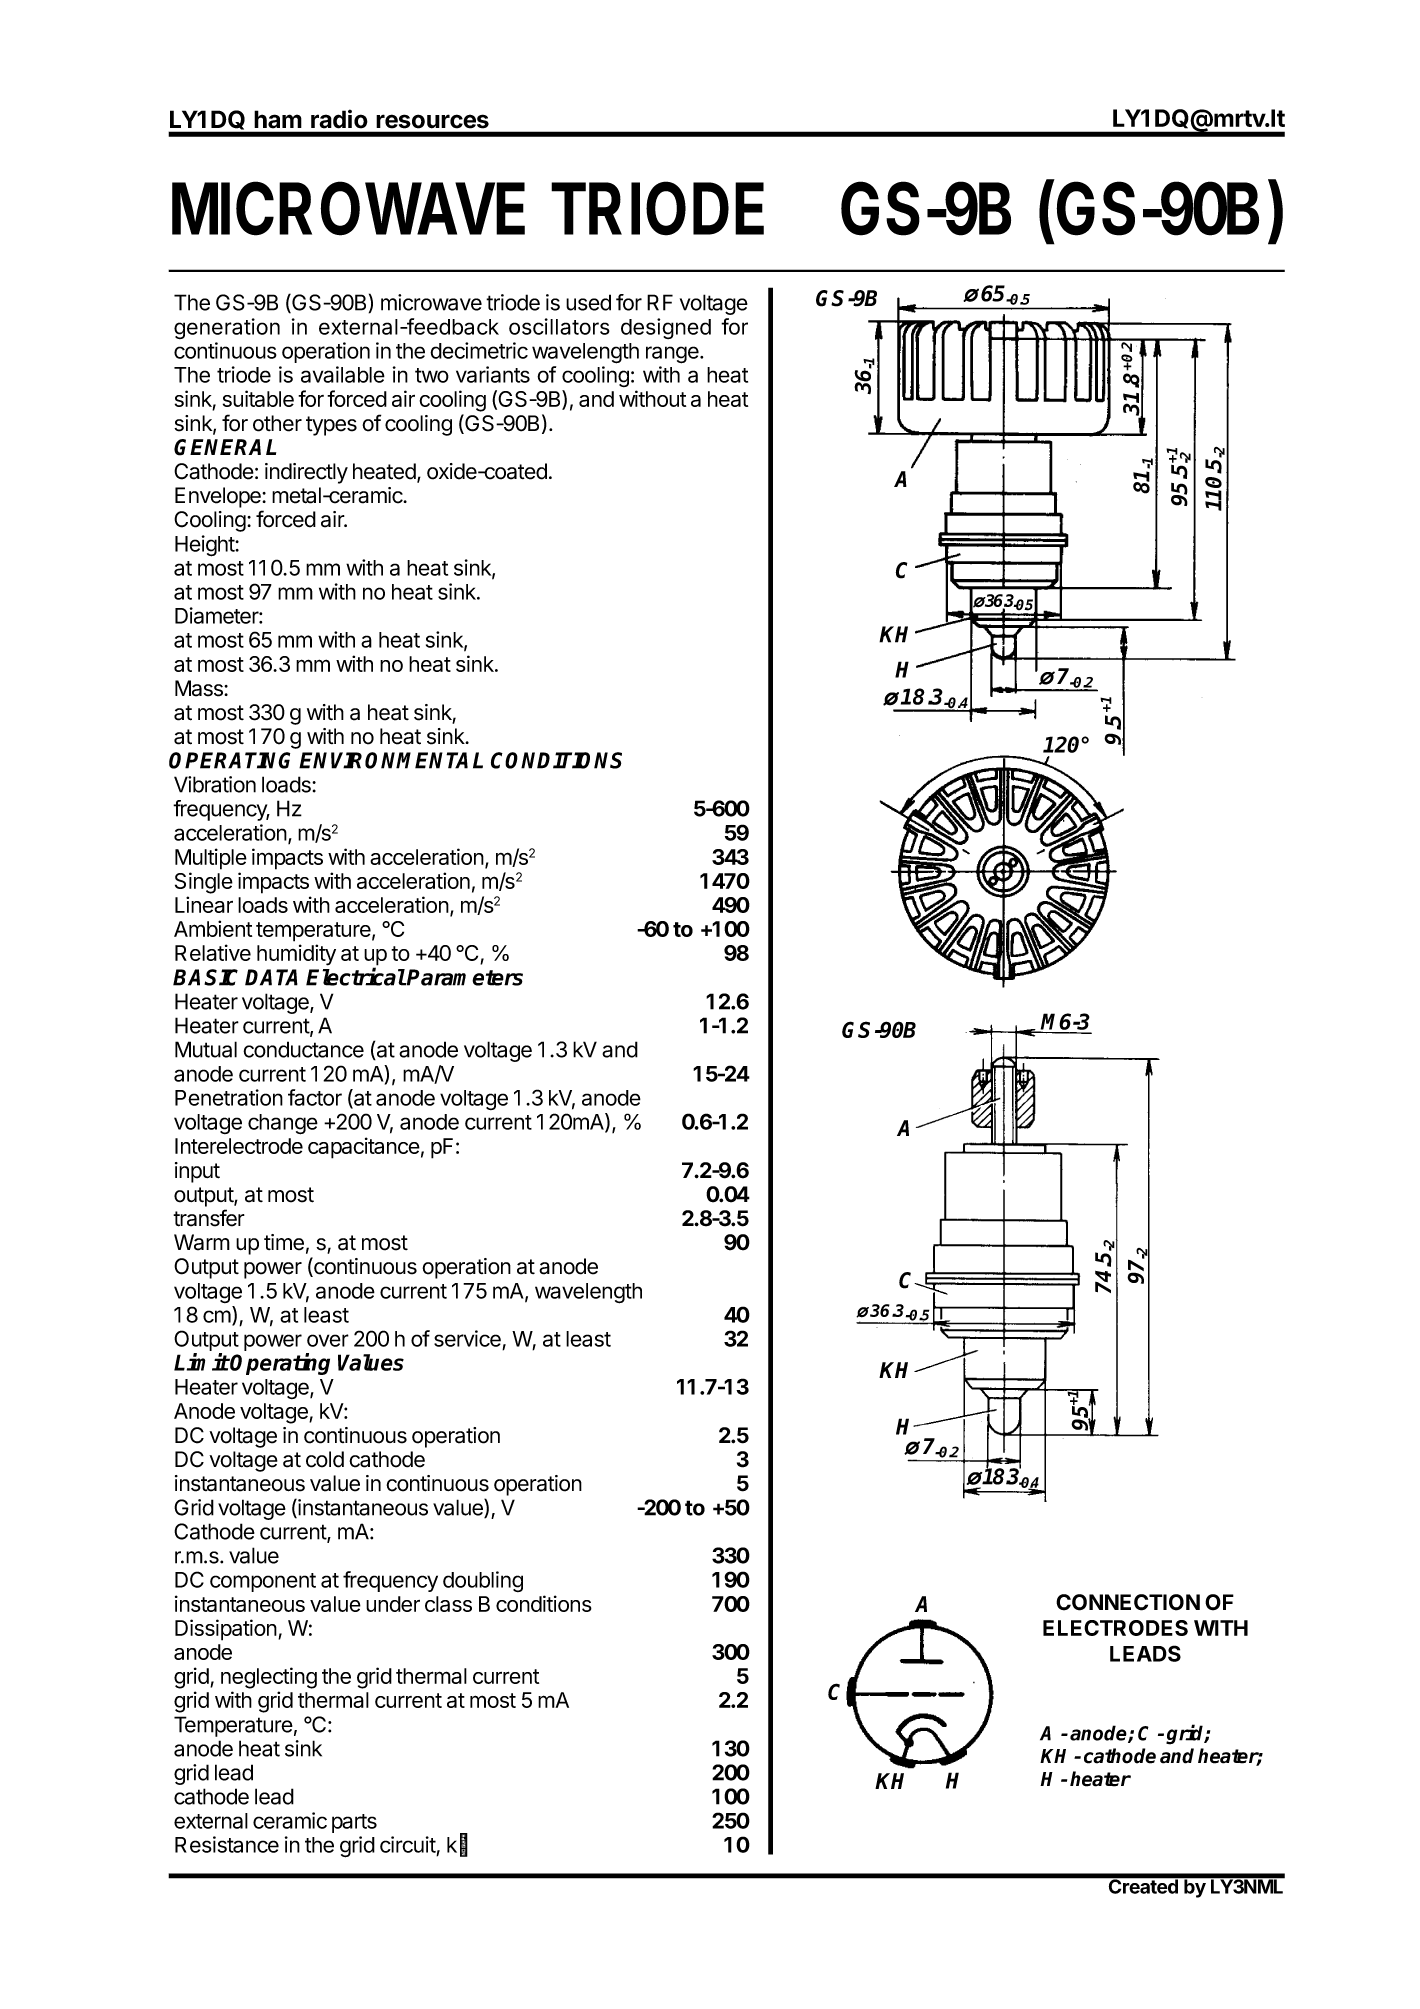 This screenshot has width=1420, height=2009. I want to click on circuit, so click(408, 1844).
